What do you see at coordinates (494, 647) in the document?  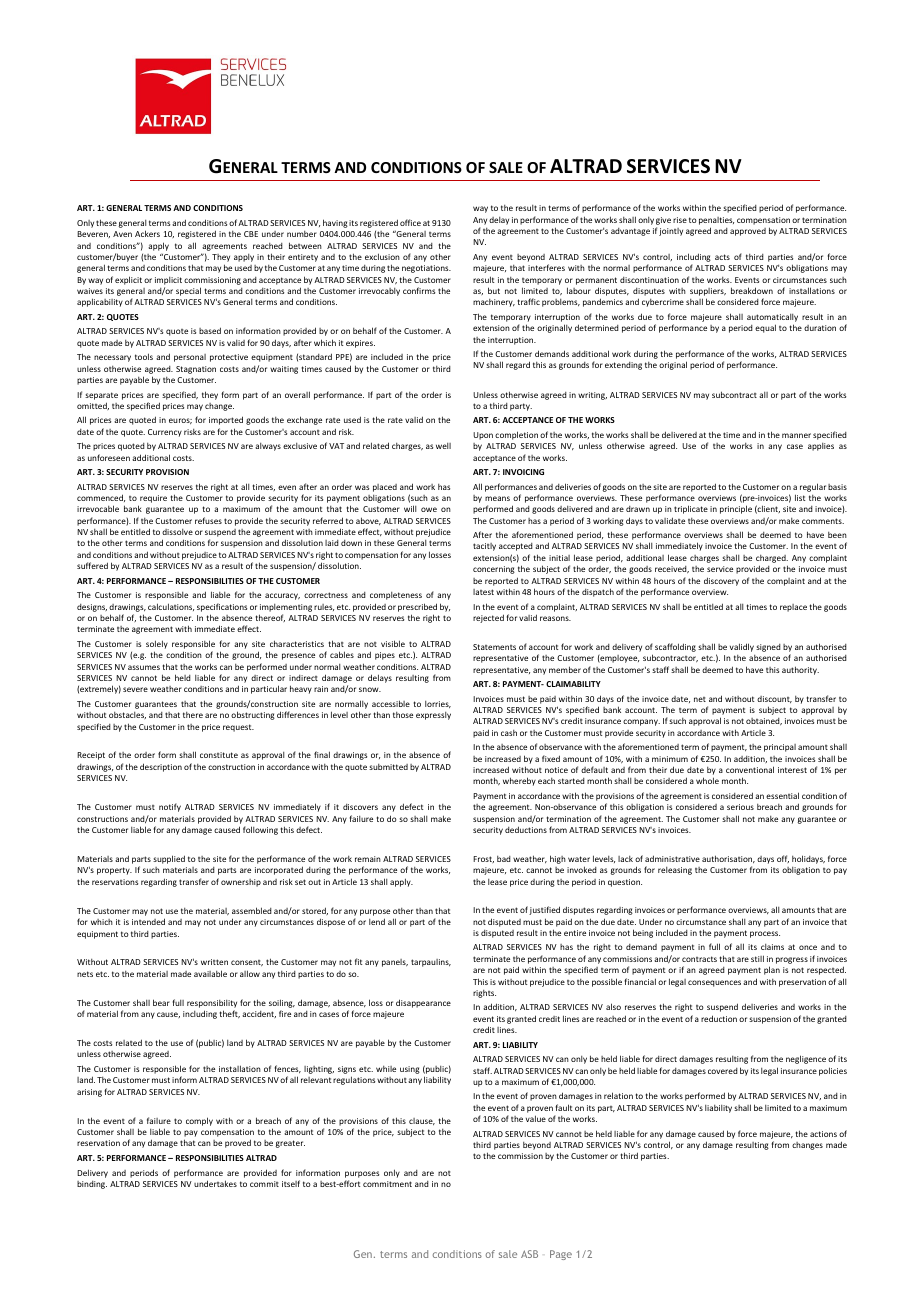 I see `Statements` at bounding box center [494, 647].
